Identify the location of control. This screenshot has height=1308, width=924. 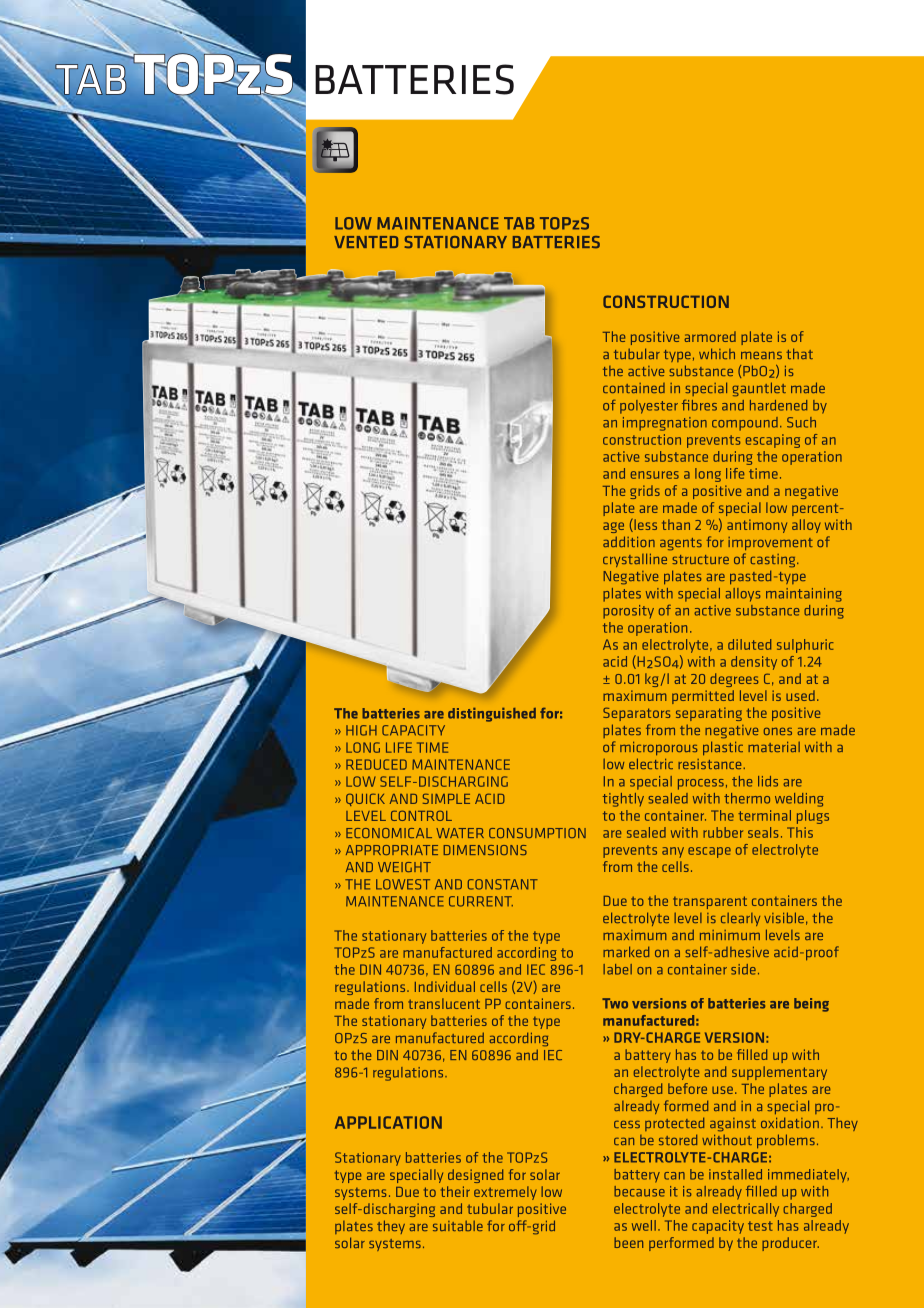
(421, 815).
